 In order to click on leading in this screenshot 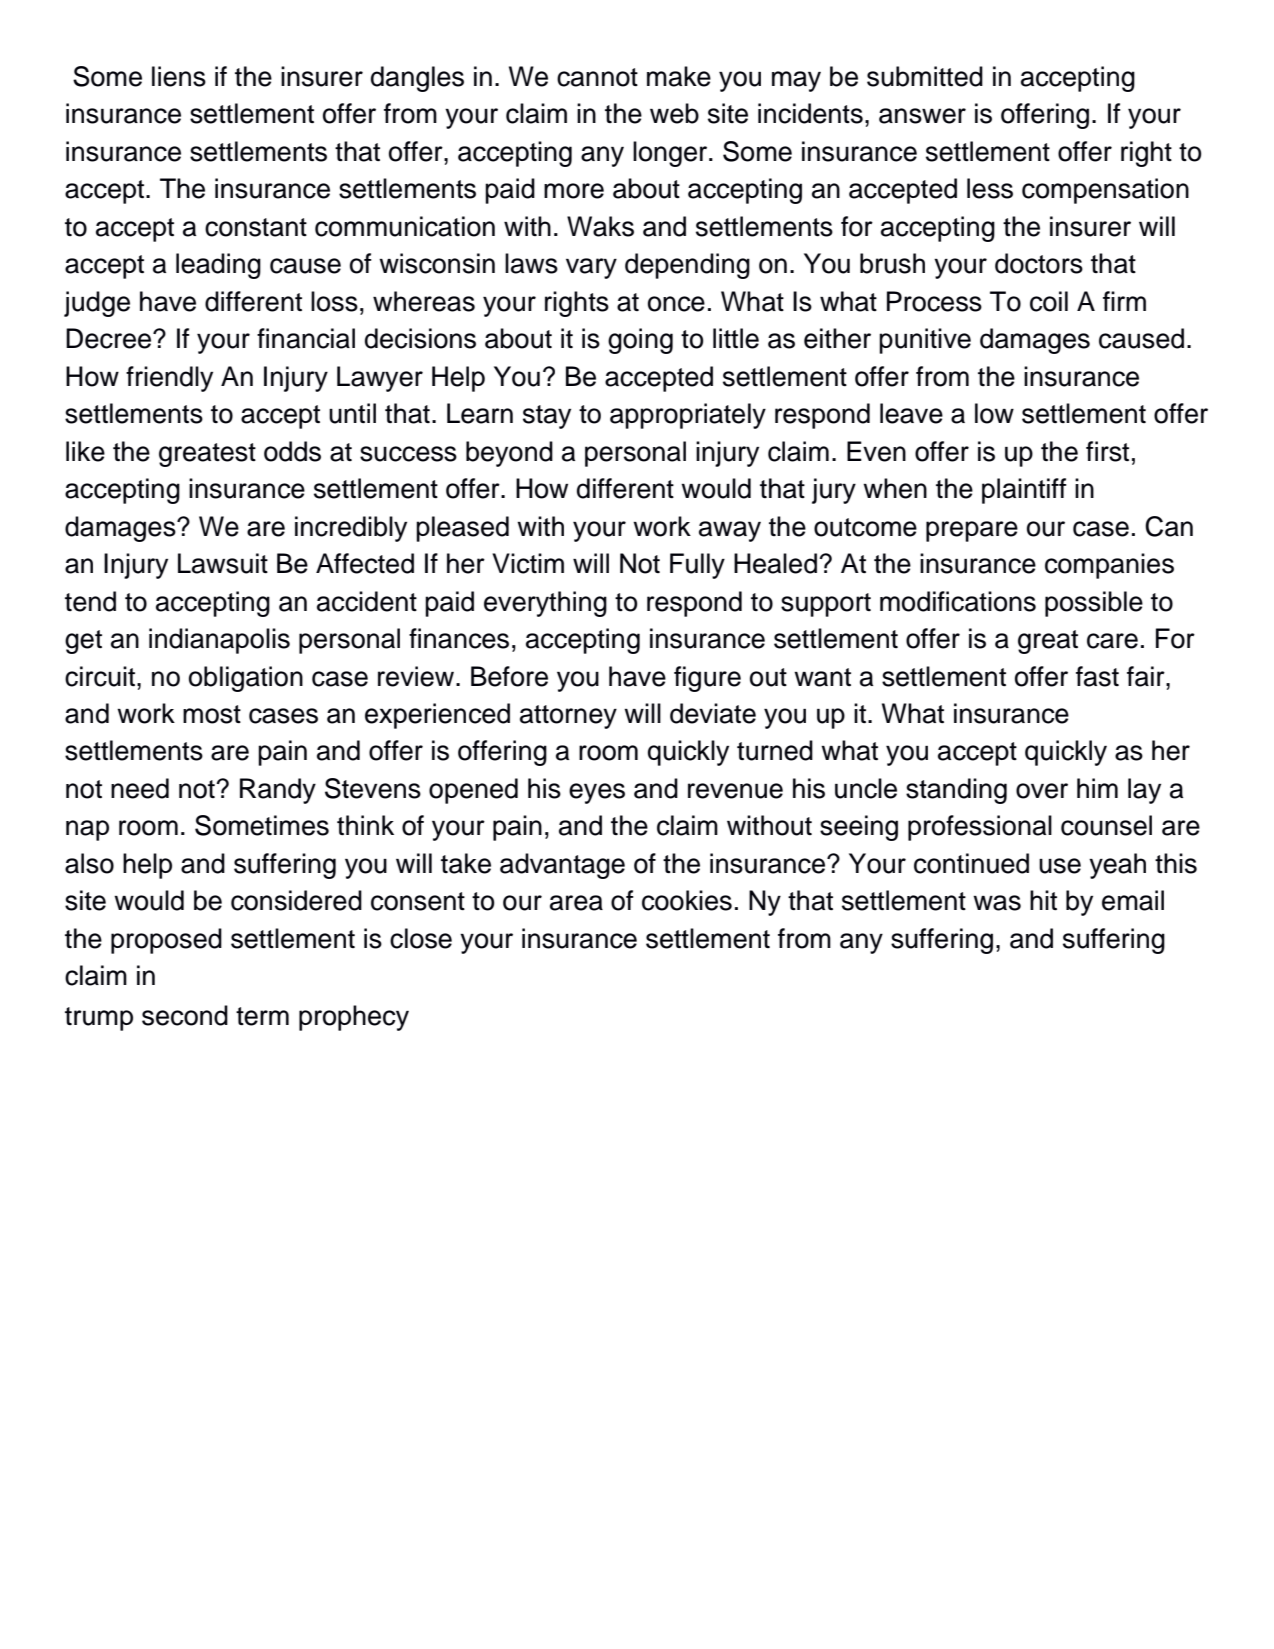, I will do `click(218, 266)`.
